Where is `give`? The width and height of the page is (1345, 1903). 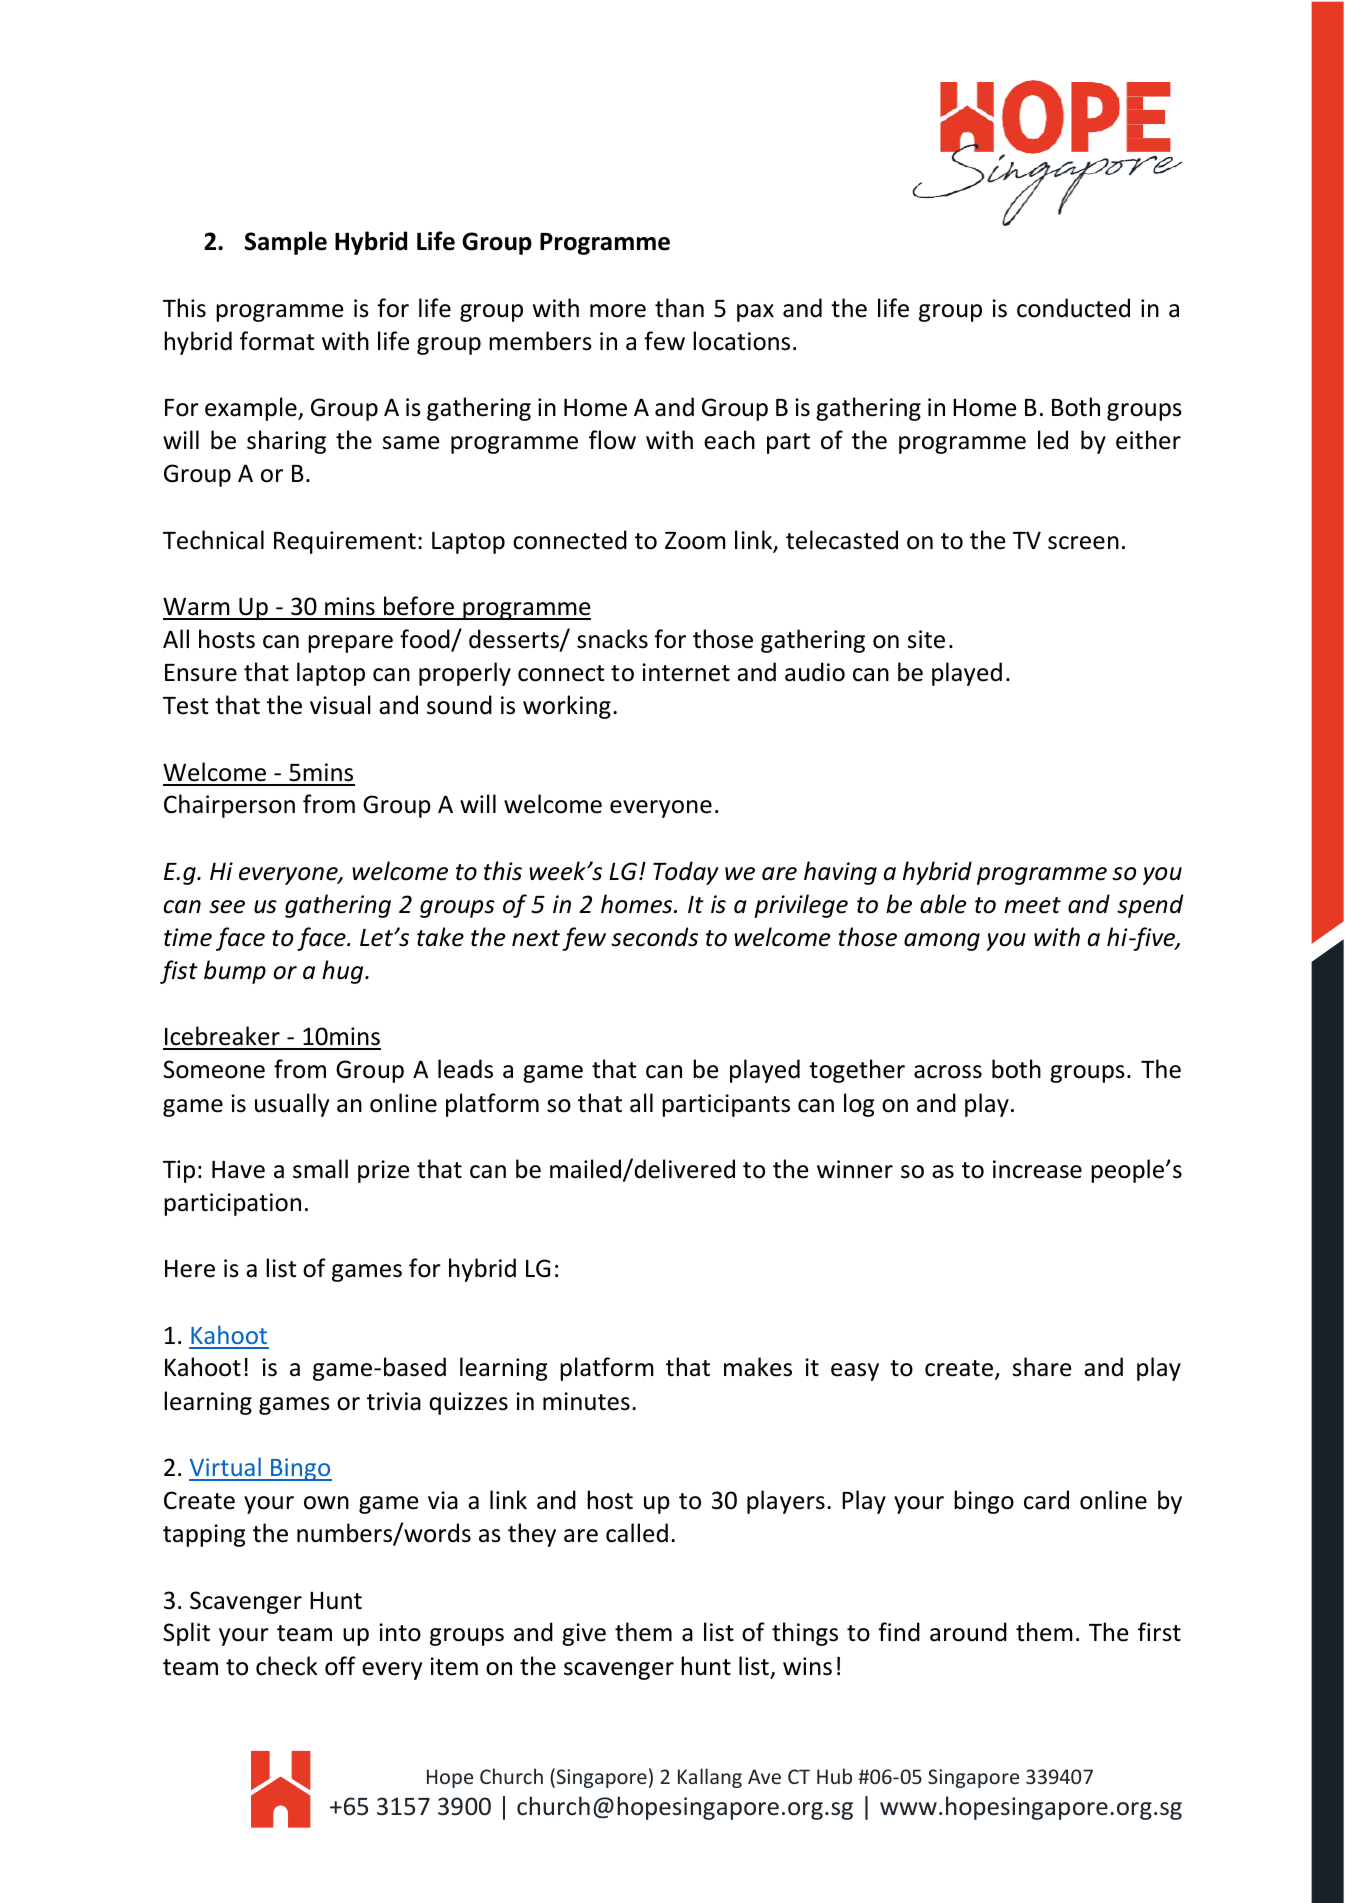 give is located at coordinates (584, 1634).
